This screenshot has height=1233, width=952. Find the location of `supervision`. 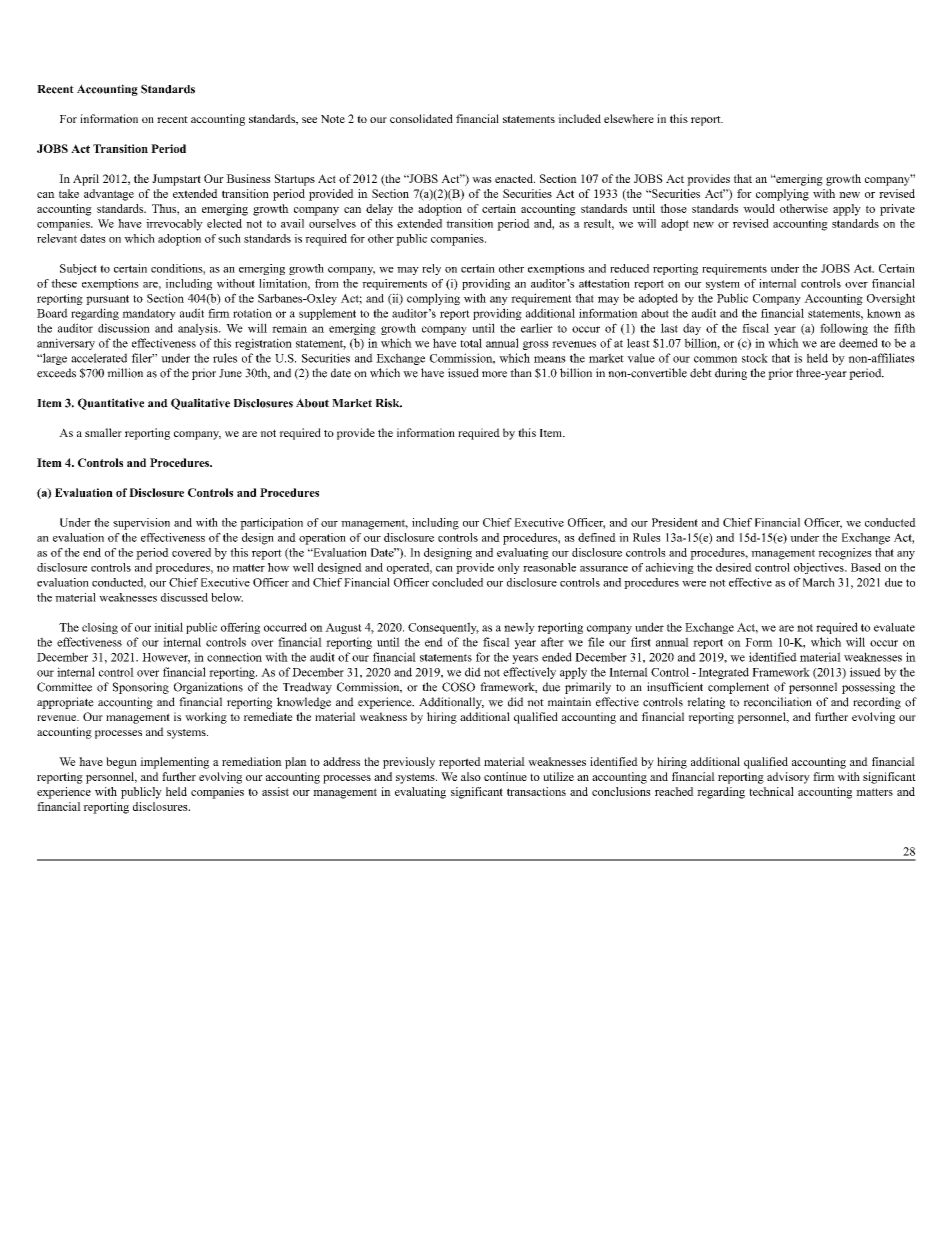

supervision is located at coordinates (141, 524).
